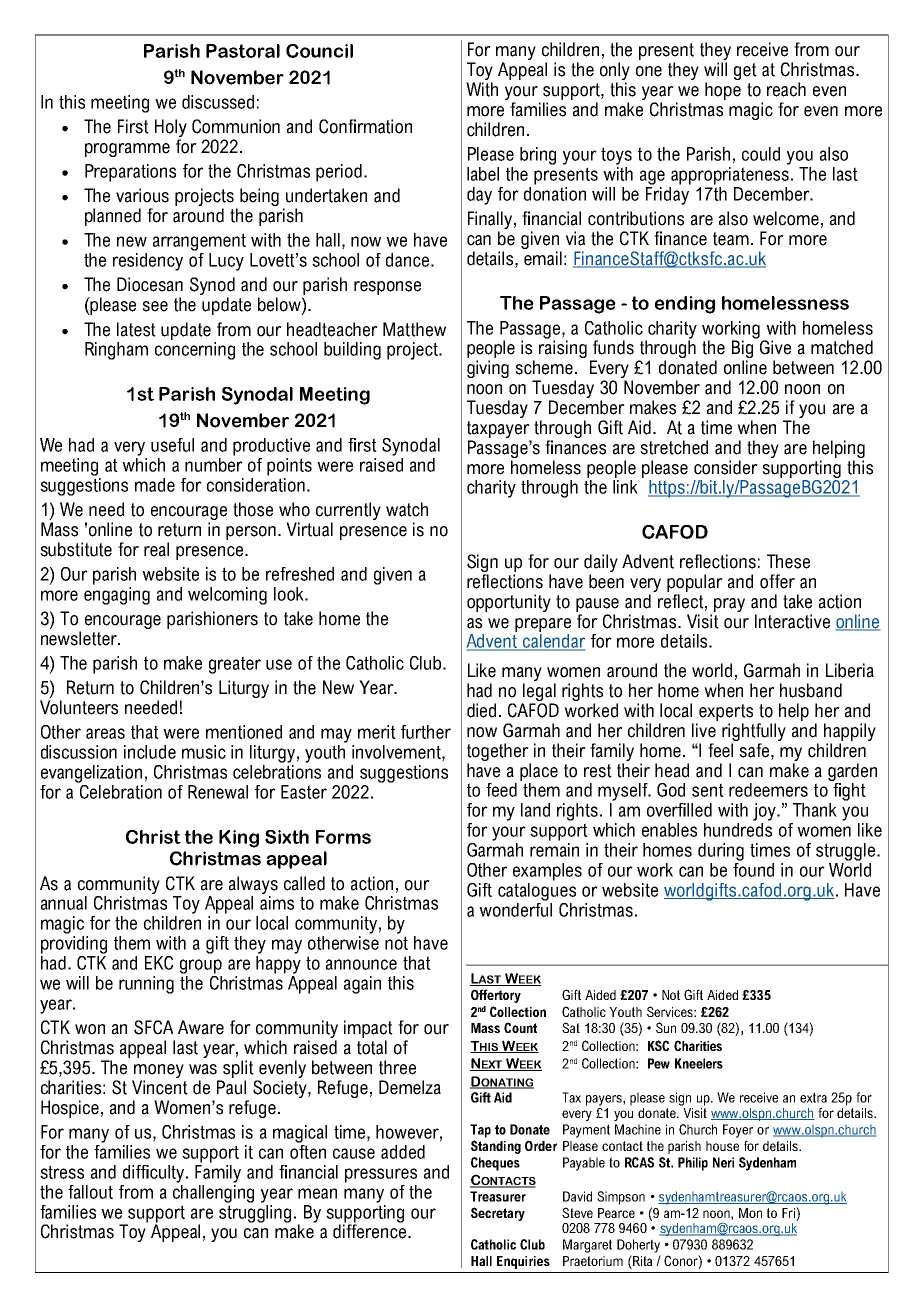 The height and width of the screenshot is (1308, 924). I want to click on Secretary, so click(498, 1214).
